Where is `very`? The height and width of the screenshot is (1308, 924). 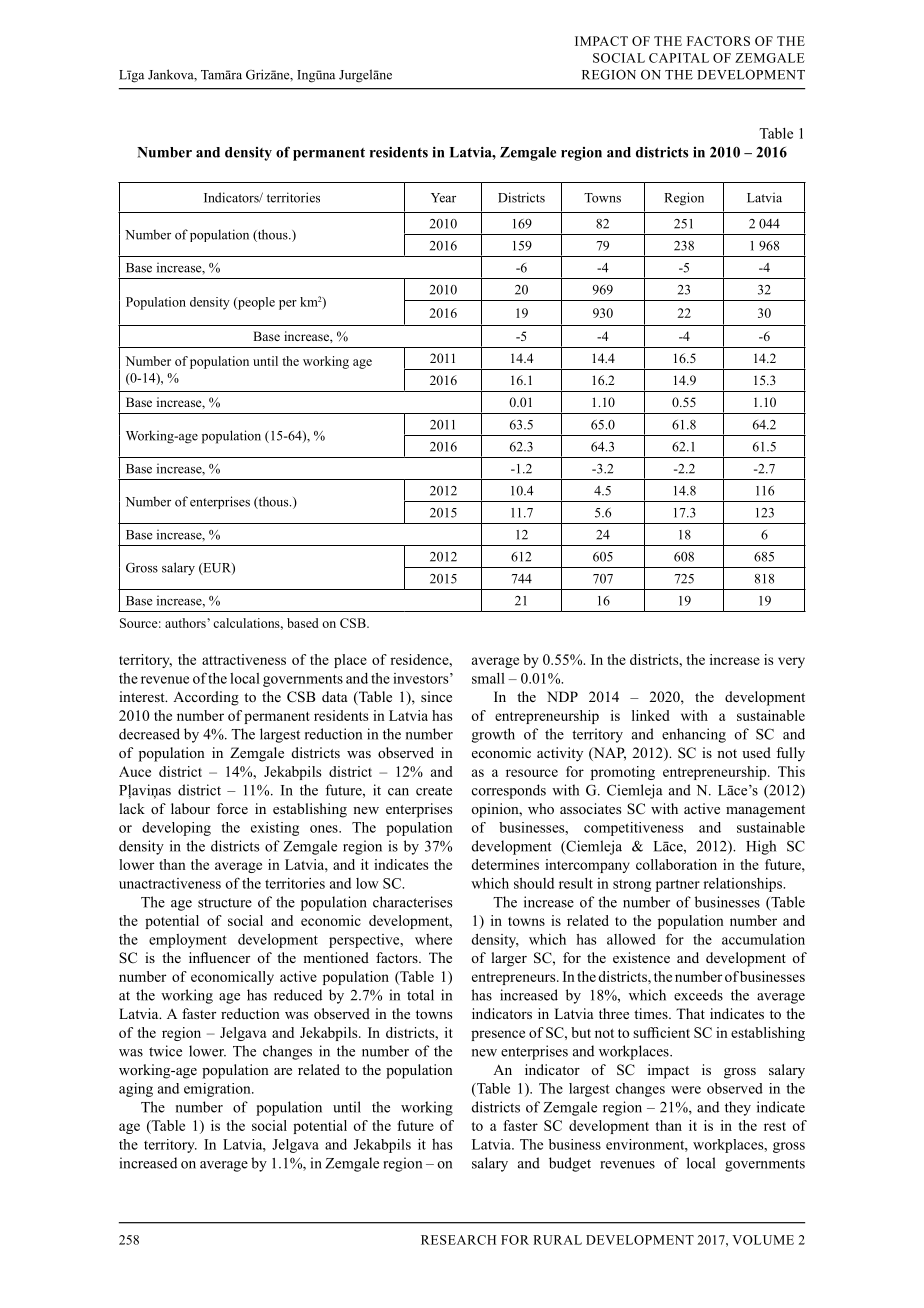 very is located at coordinates (791, 662).
